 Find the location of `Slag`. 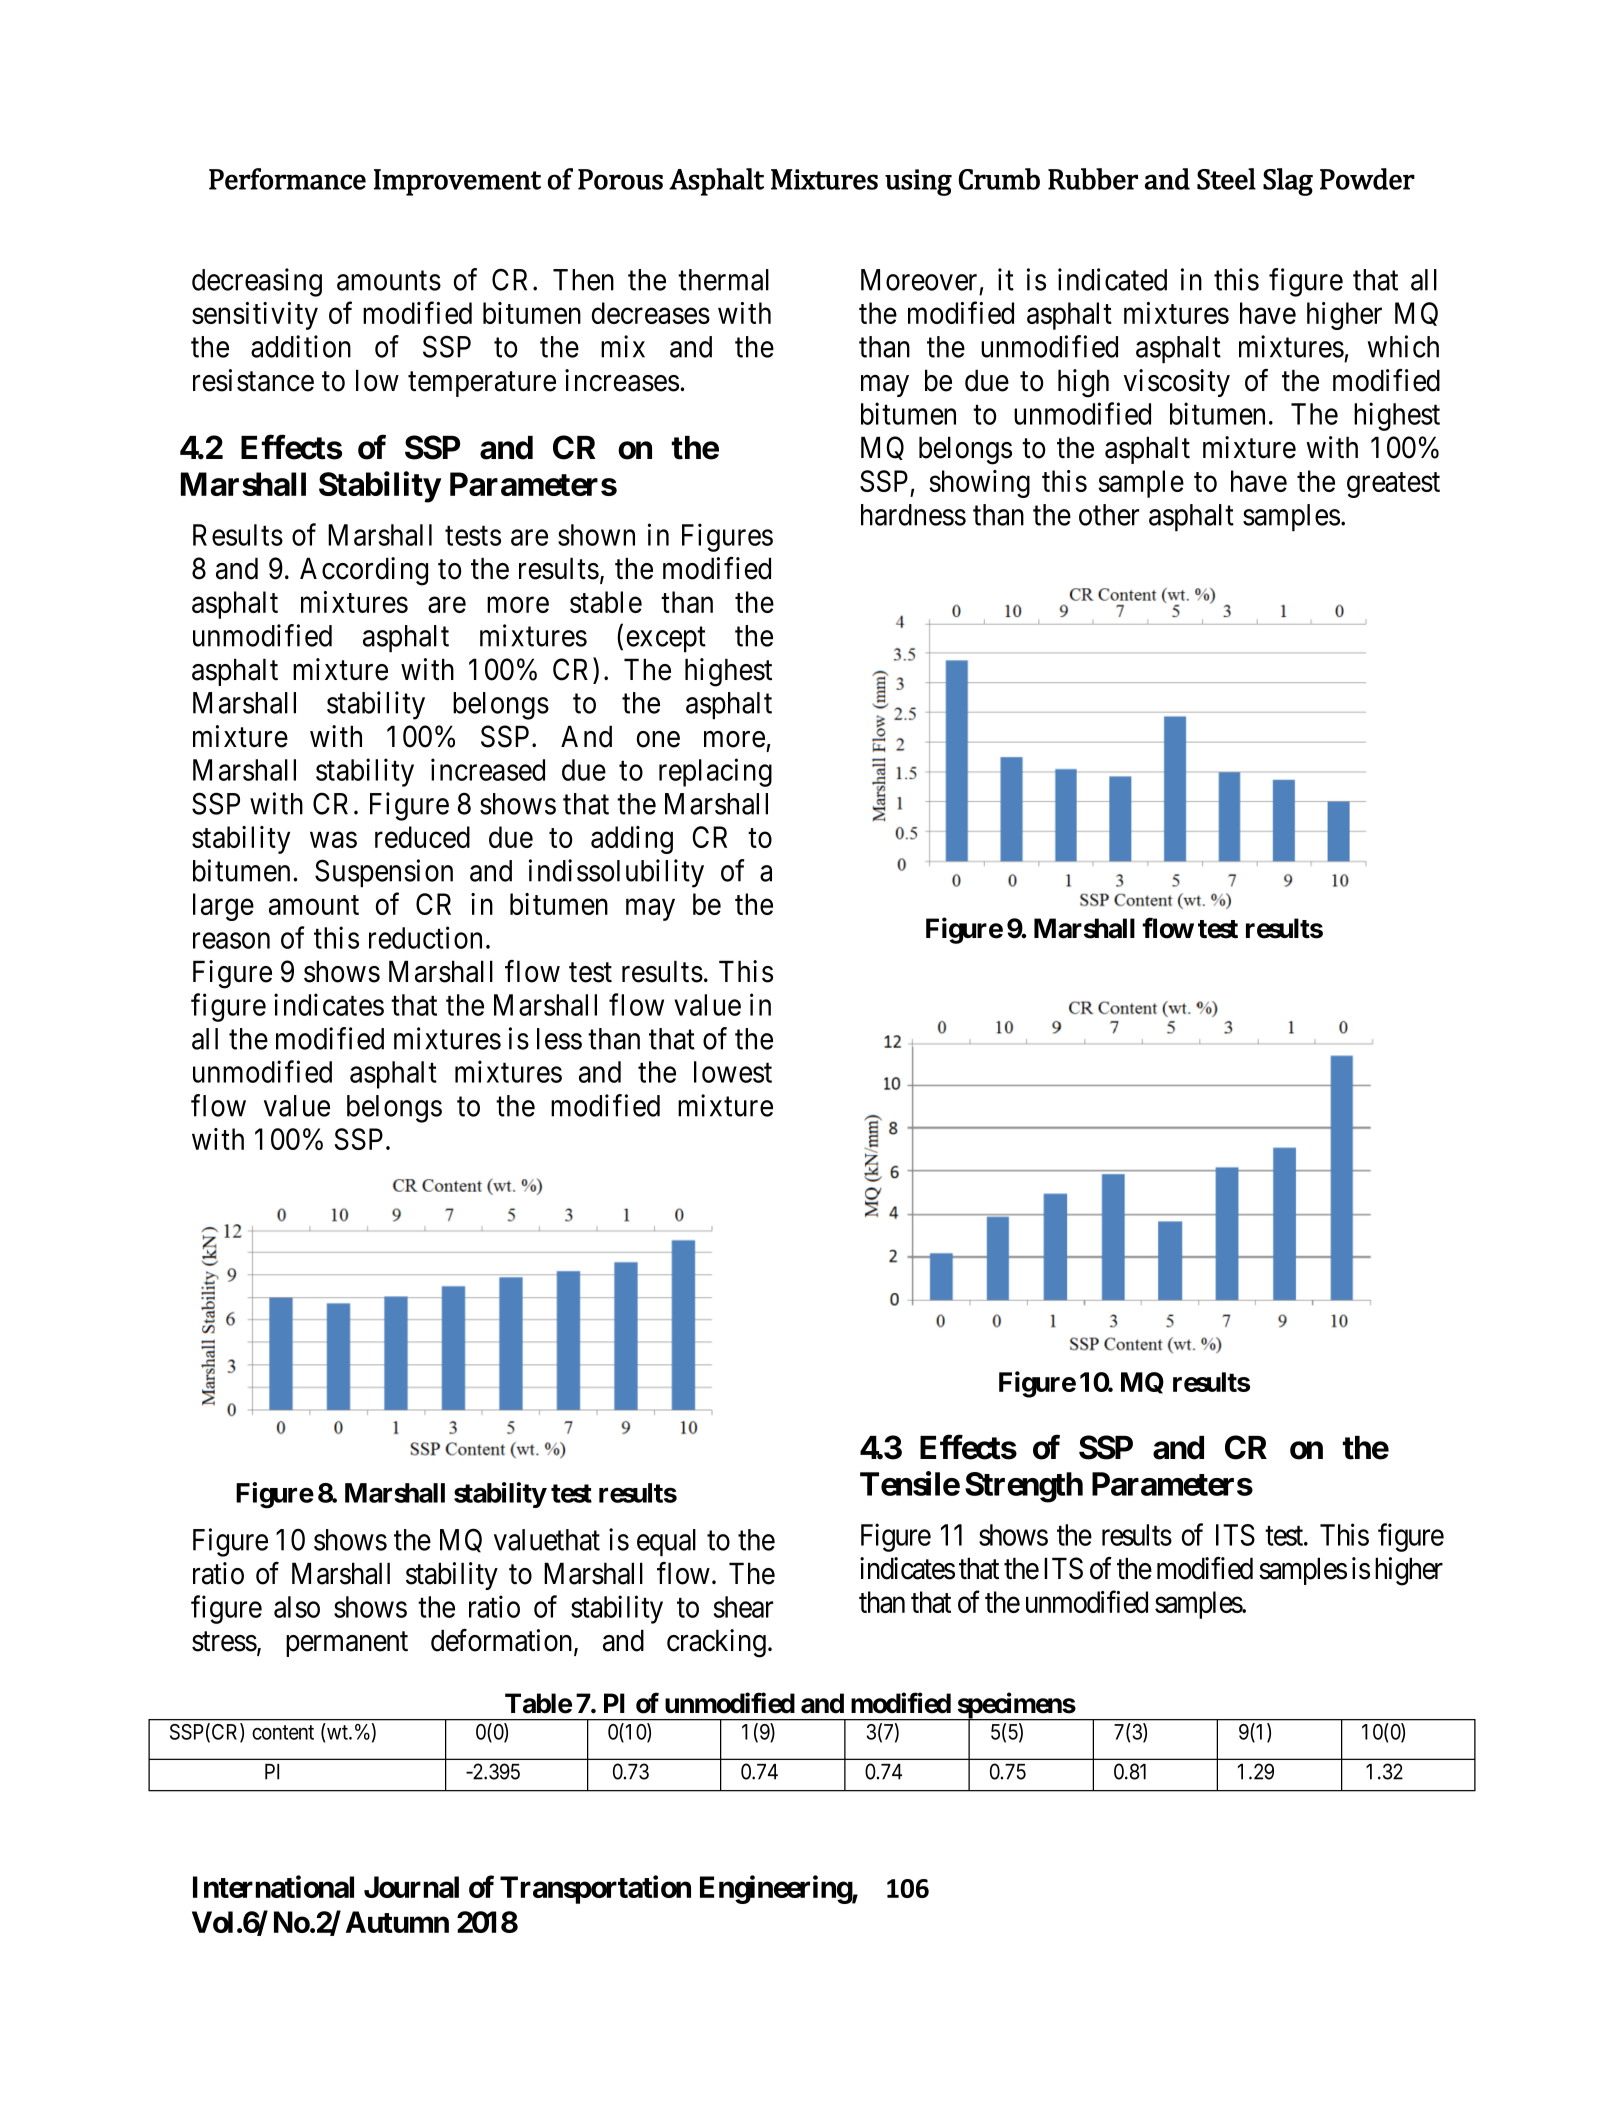

Slag is located at coordinates (1288, 182).
